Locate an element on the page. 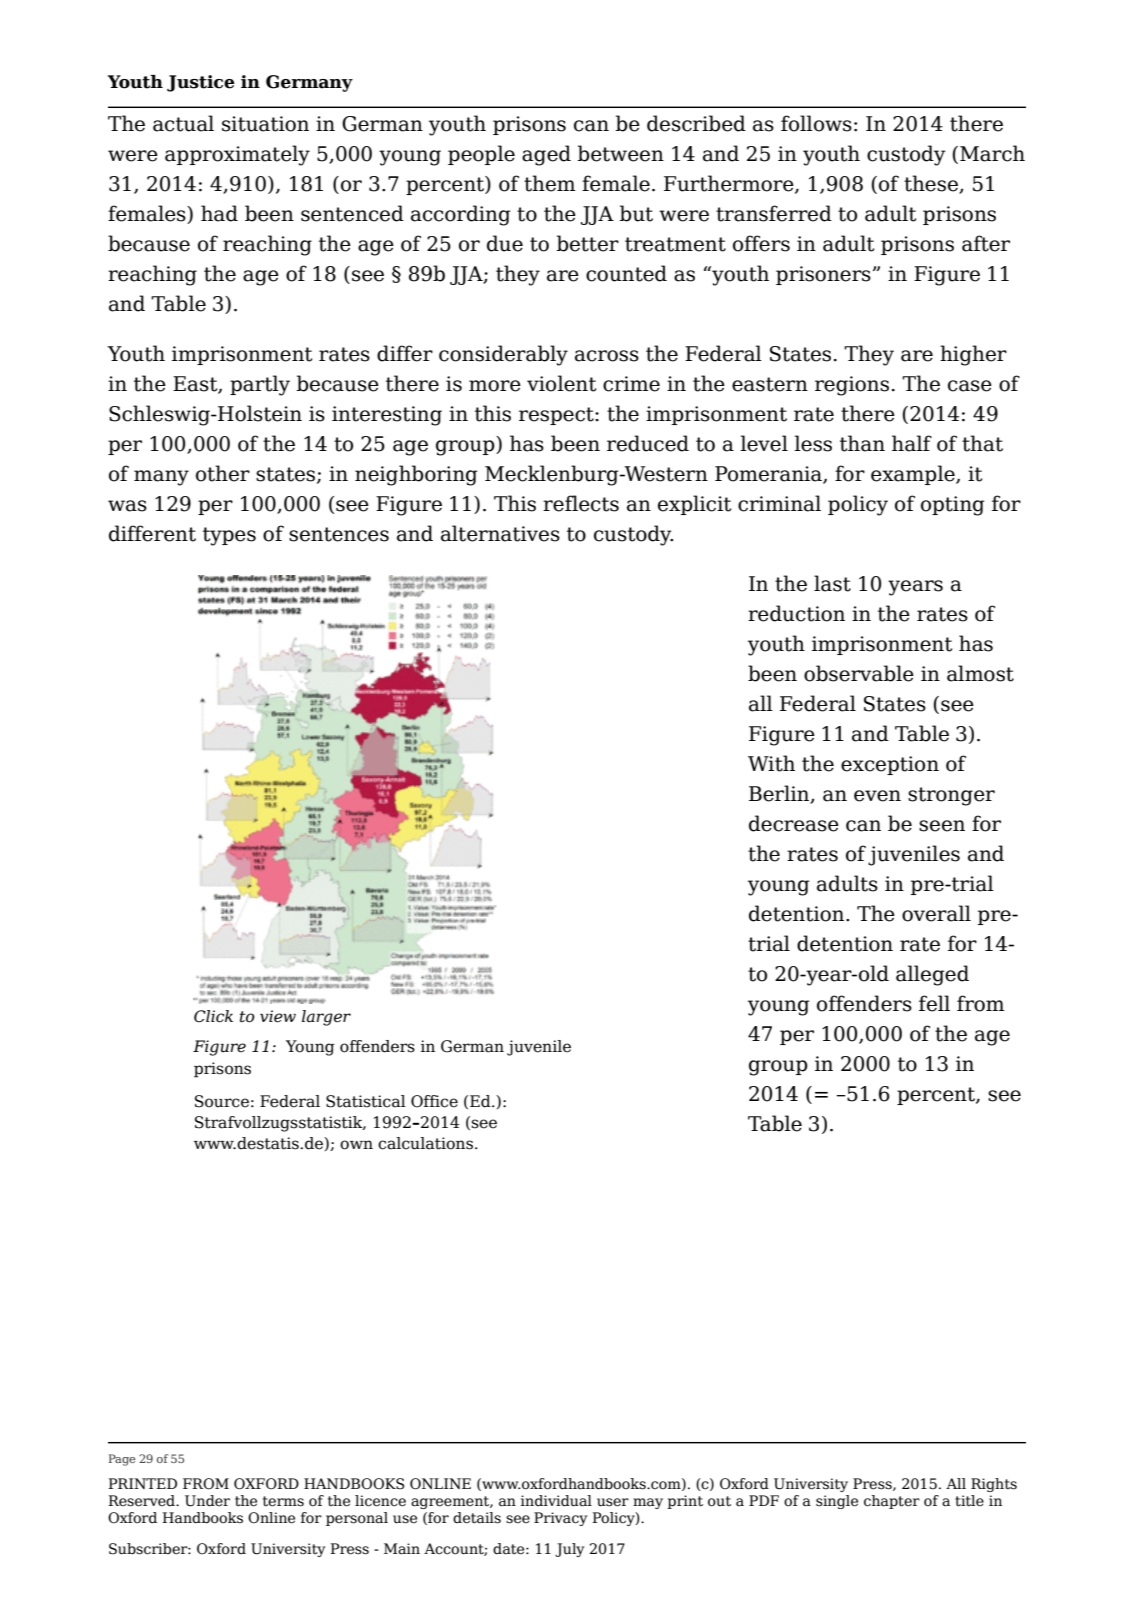  other is located at coordinates (223, 473).
